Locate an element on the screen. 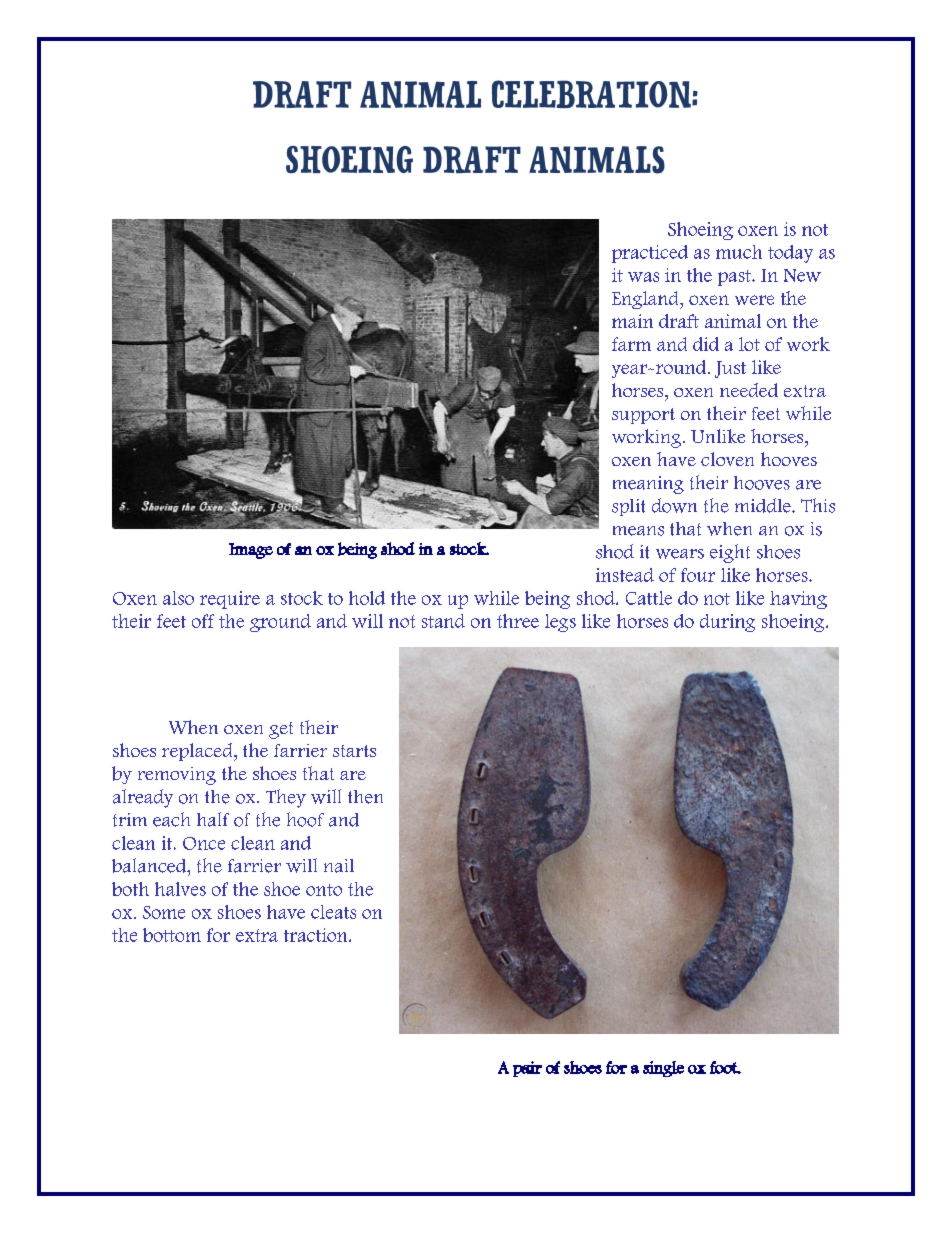 This screenshot has height=1233, width=952. bottom is located at coordinates (172, 935).
